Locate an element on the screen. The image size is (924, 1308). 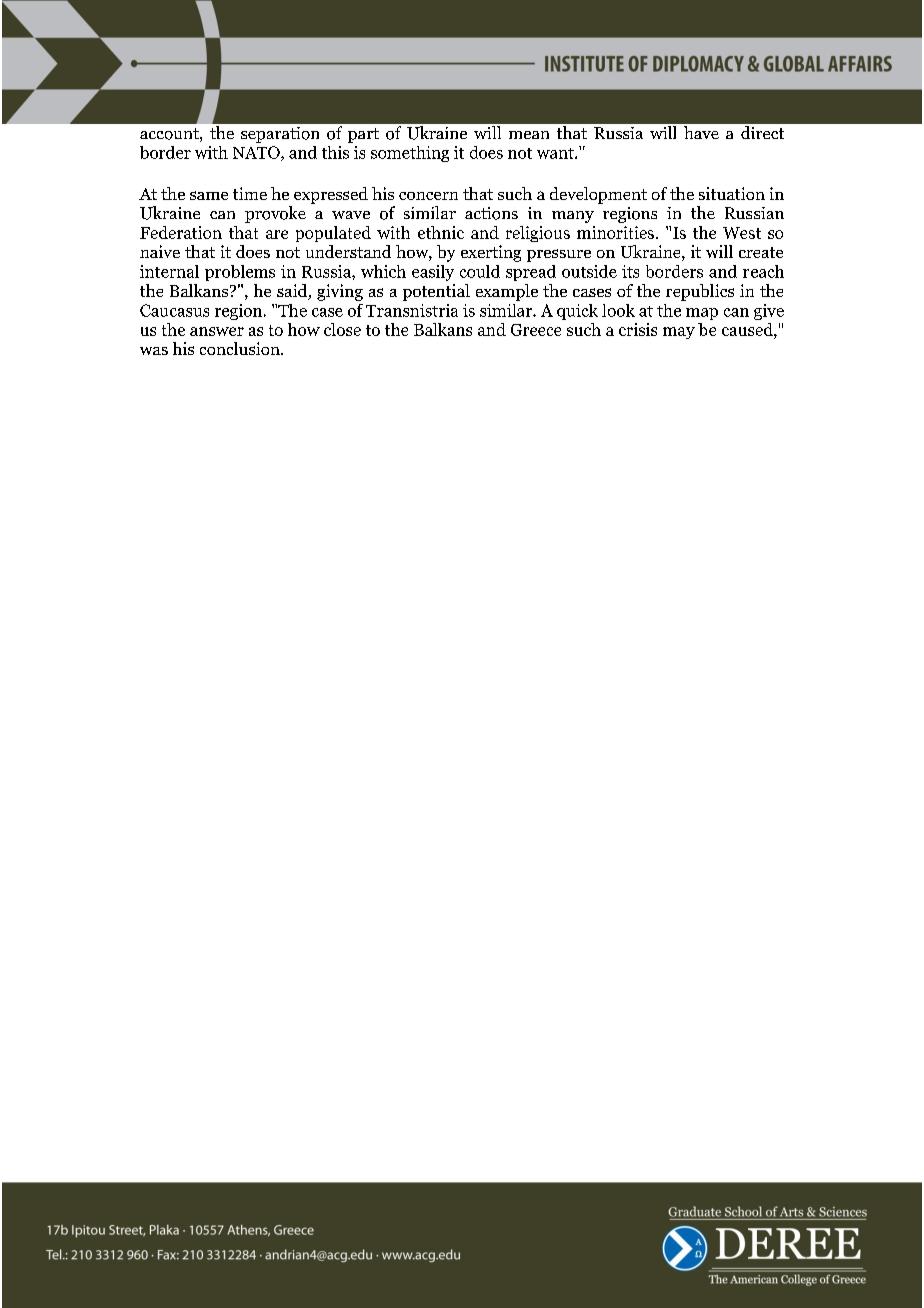
are is located at coordinates (277, 234).
